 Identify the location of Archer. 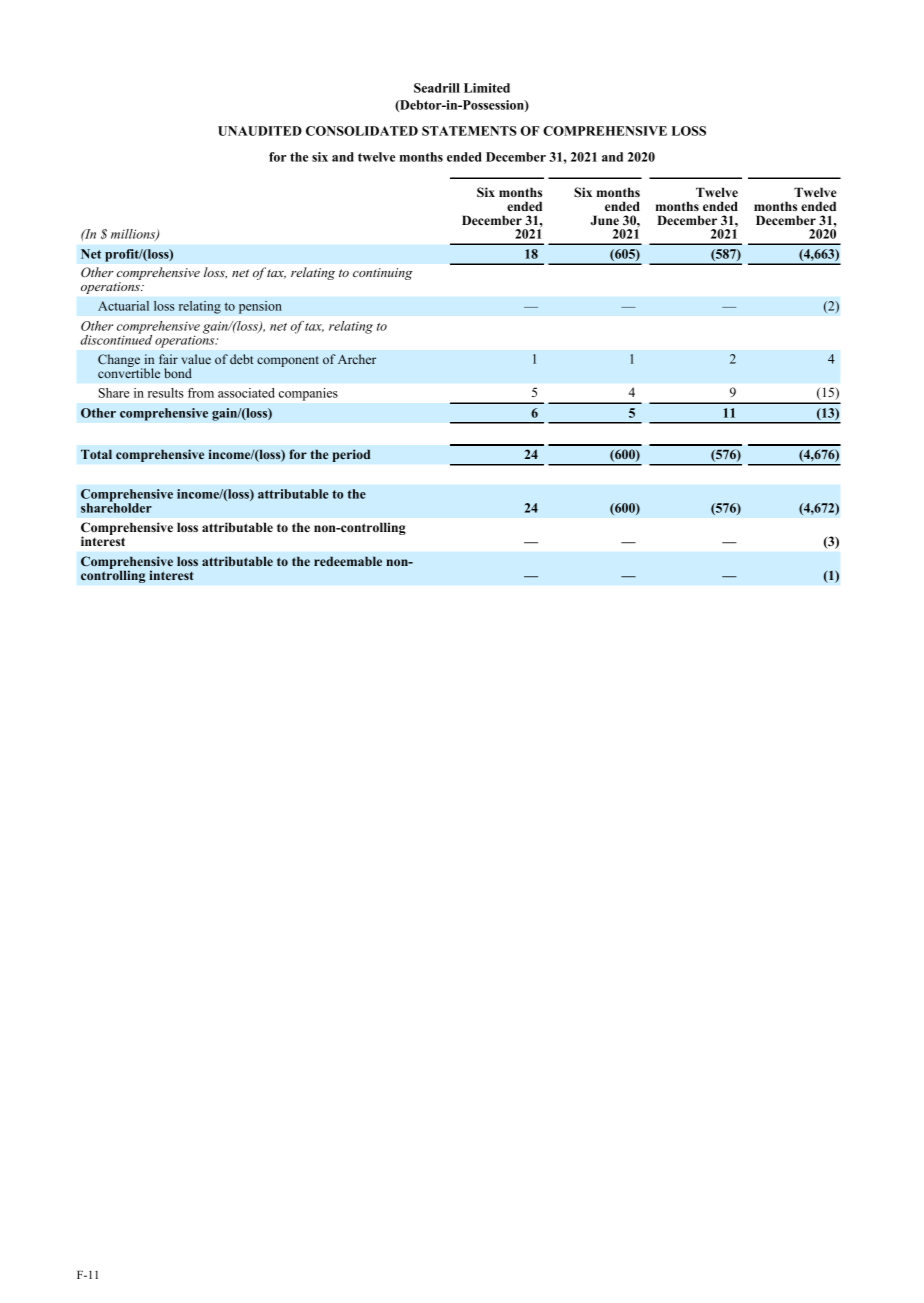
(357, 359).
